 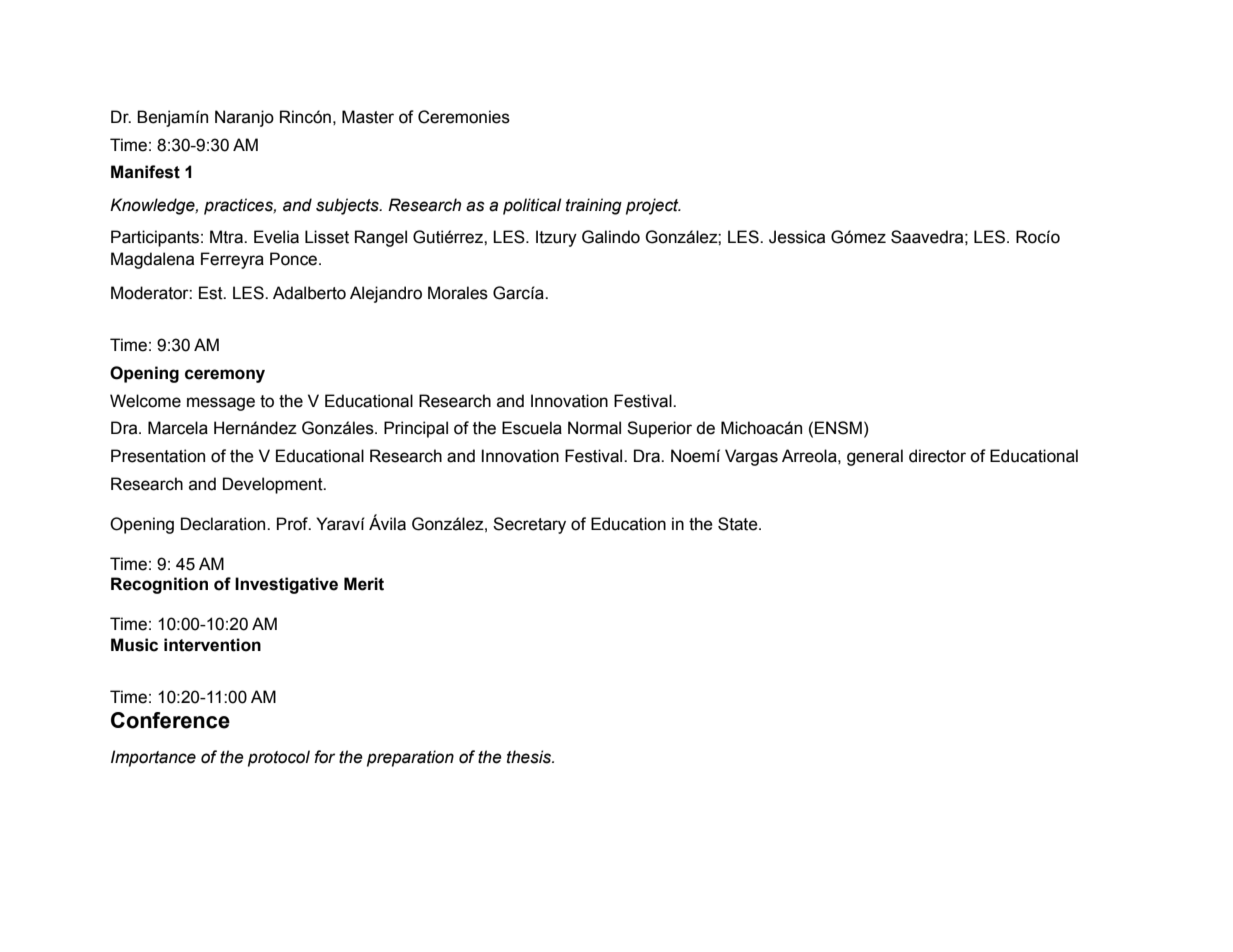 I want to click on Marcela, so click(x=178, y=428).
